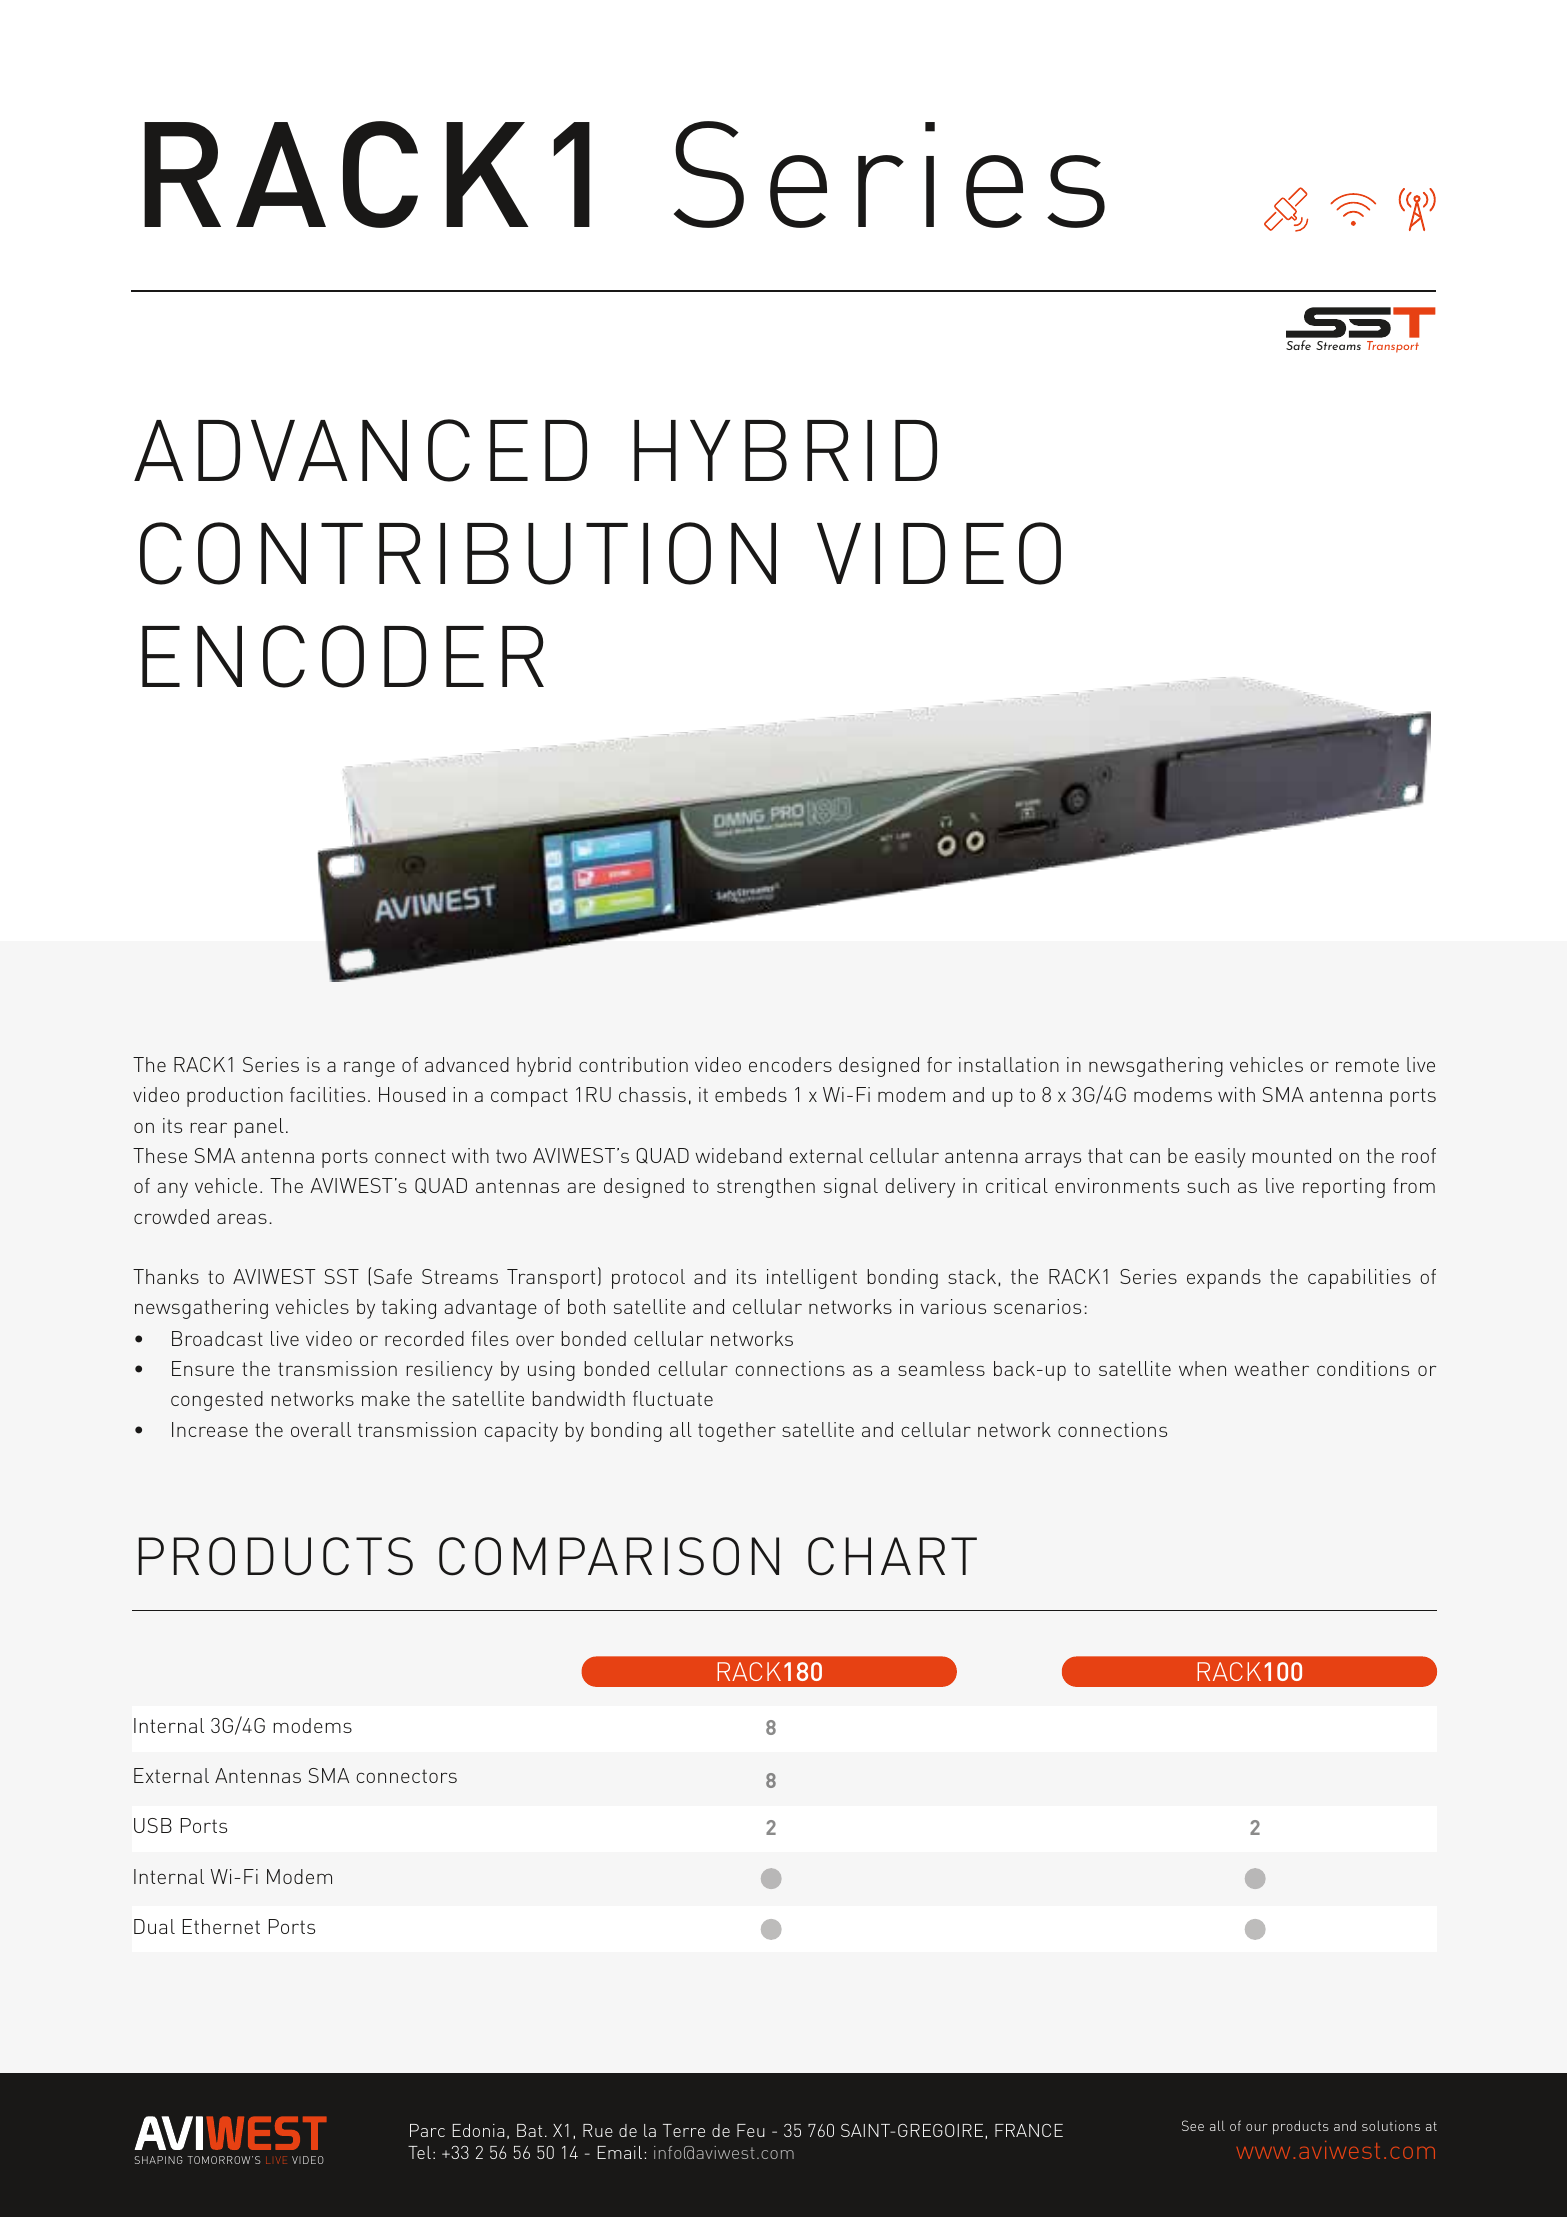  I want to click on COMPARISON, so click(609, 1556).
